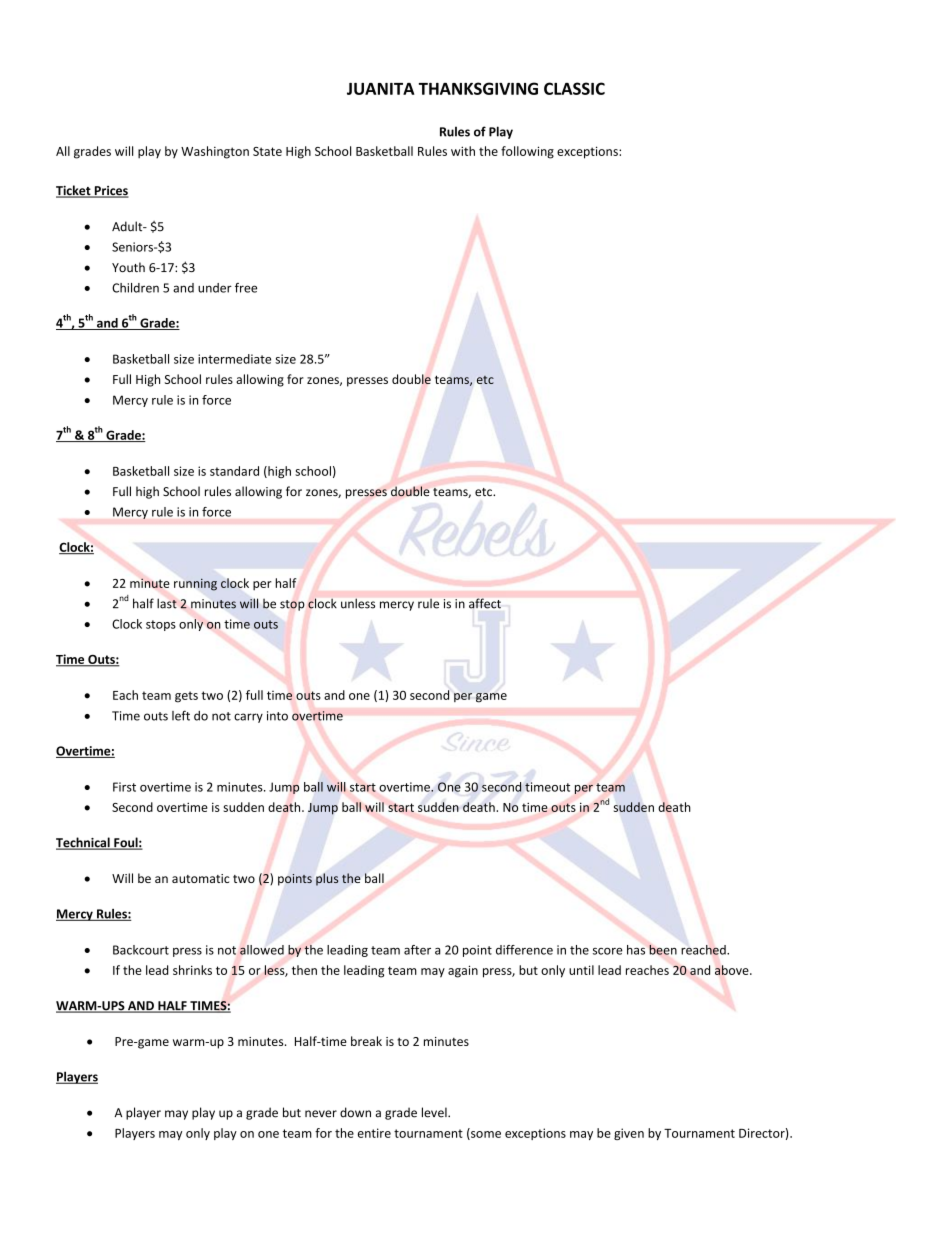 Image resolution: width=952 pixels, height=1233 pixels. I want to click on Washington, so click(215, 152).
